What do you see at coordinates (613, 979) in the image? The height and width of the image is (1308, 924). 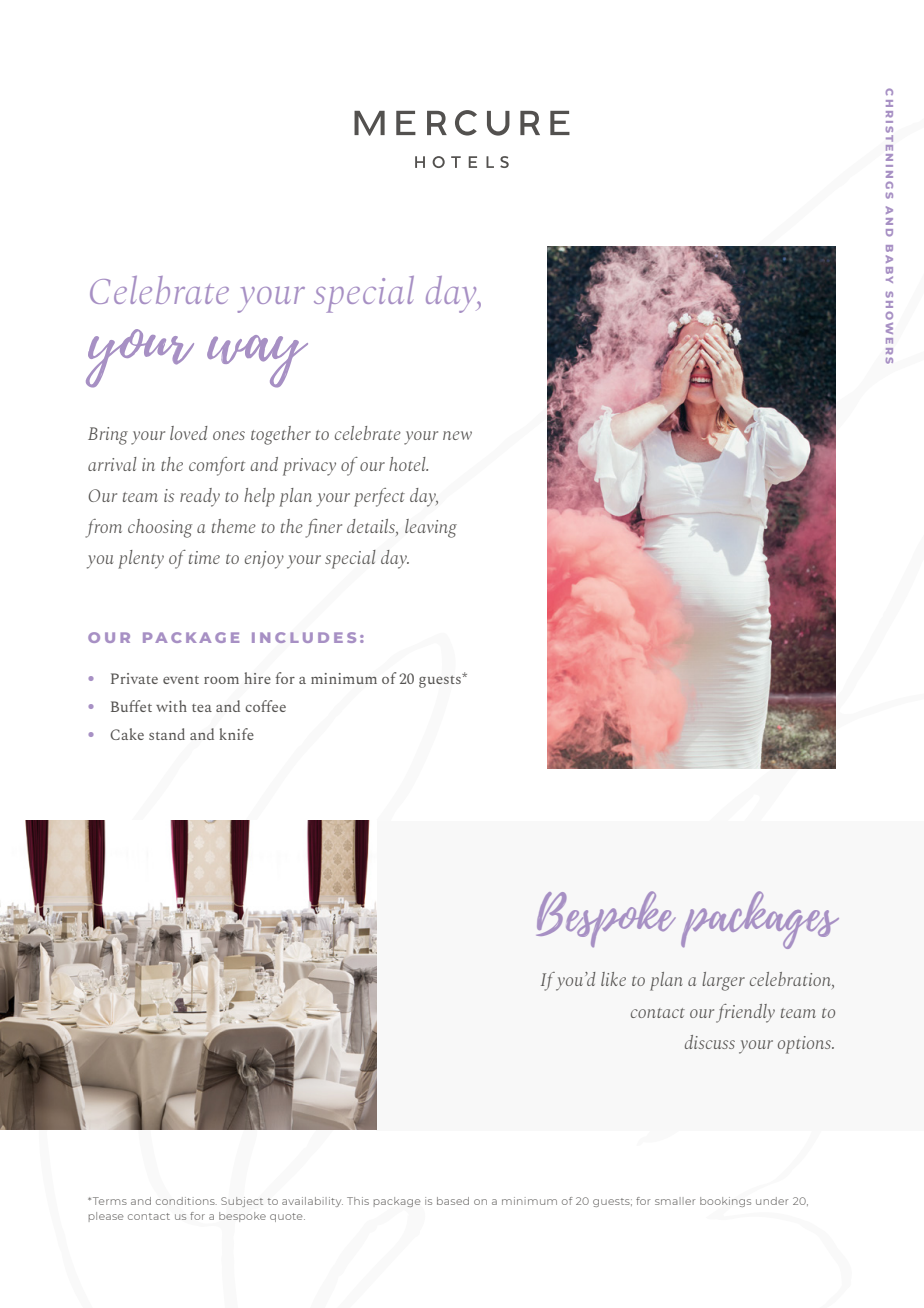 I see `like` at bounding box center [613, 979].
